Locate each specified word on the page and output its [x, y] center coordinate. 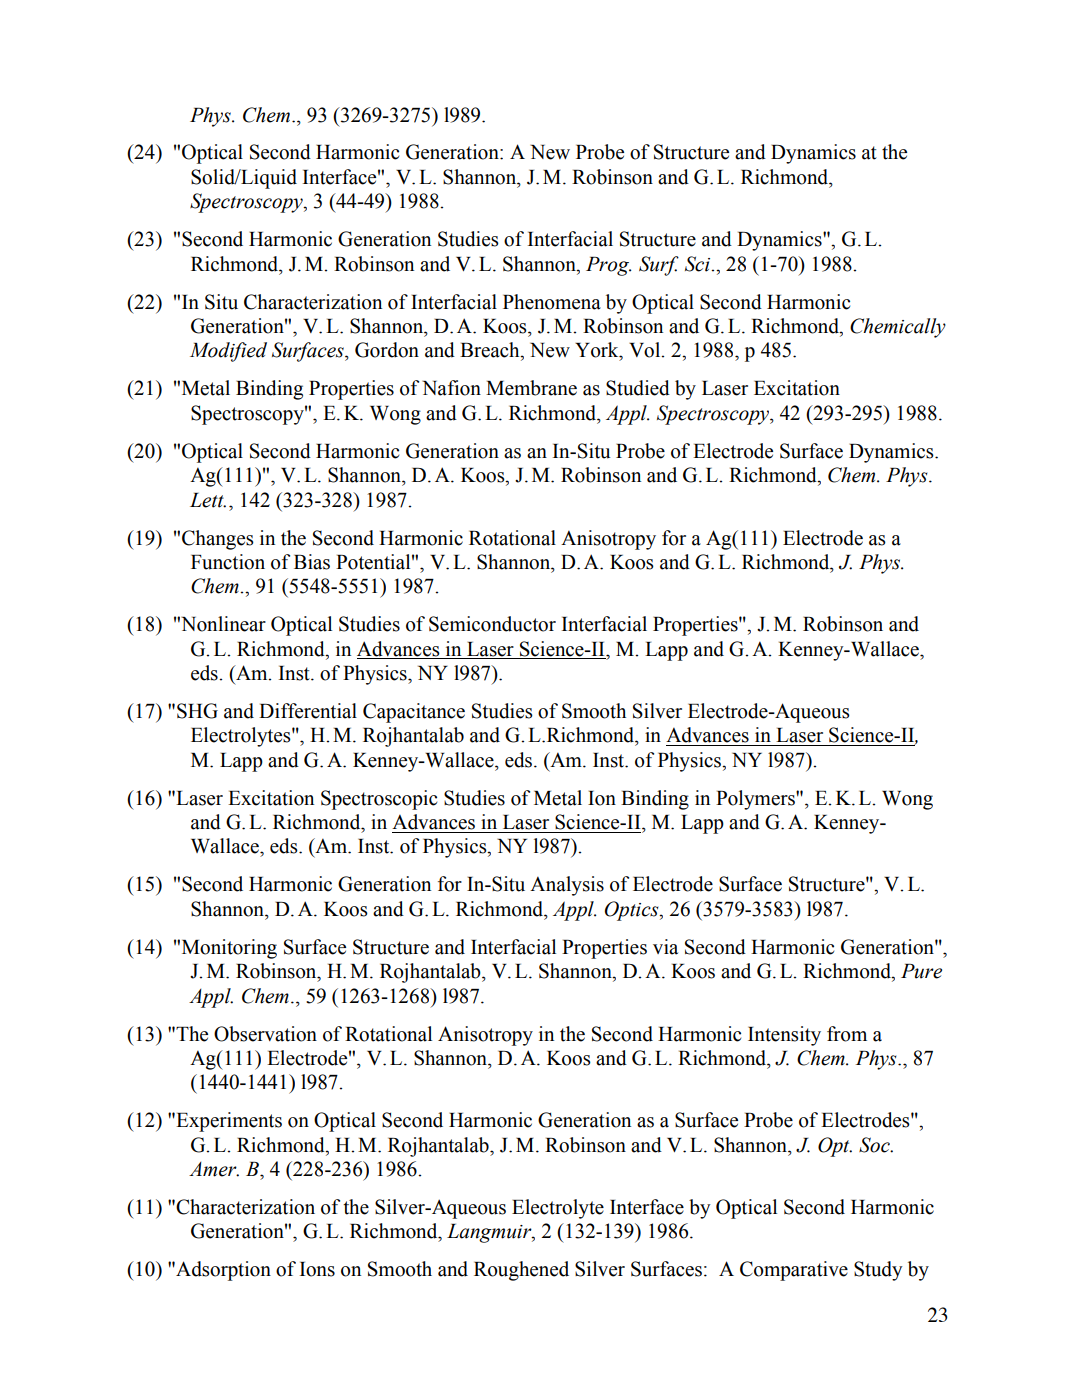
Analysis [567, 886]
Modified [228, 352]
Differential [308, 711]
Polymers [756, 800]
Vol [646, 350]
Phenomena [552, 302]
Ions [317, 1269]
